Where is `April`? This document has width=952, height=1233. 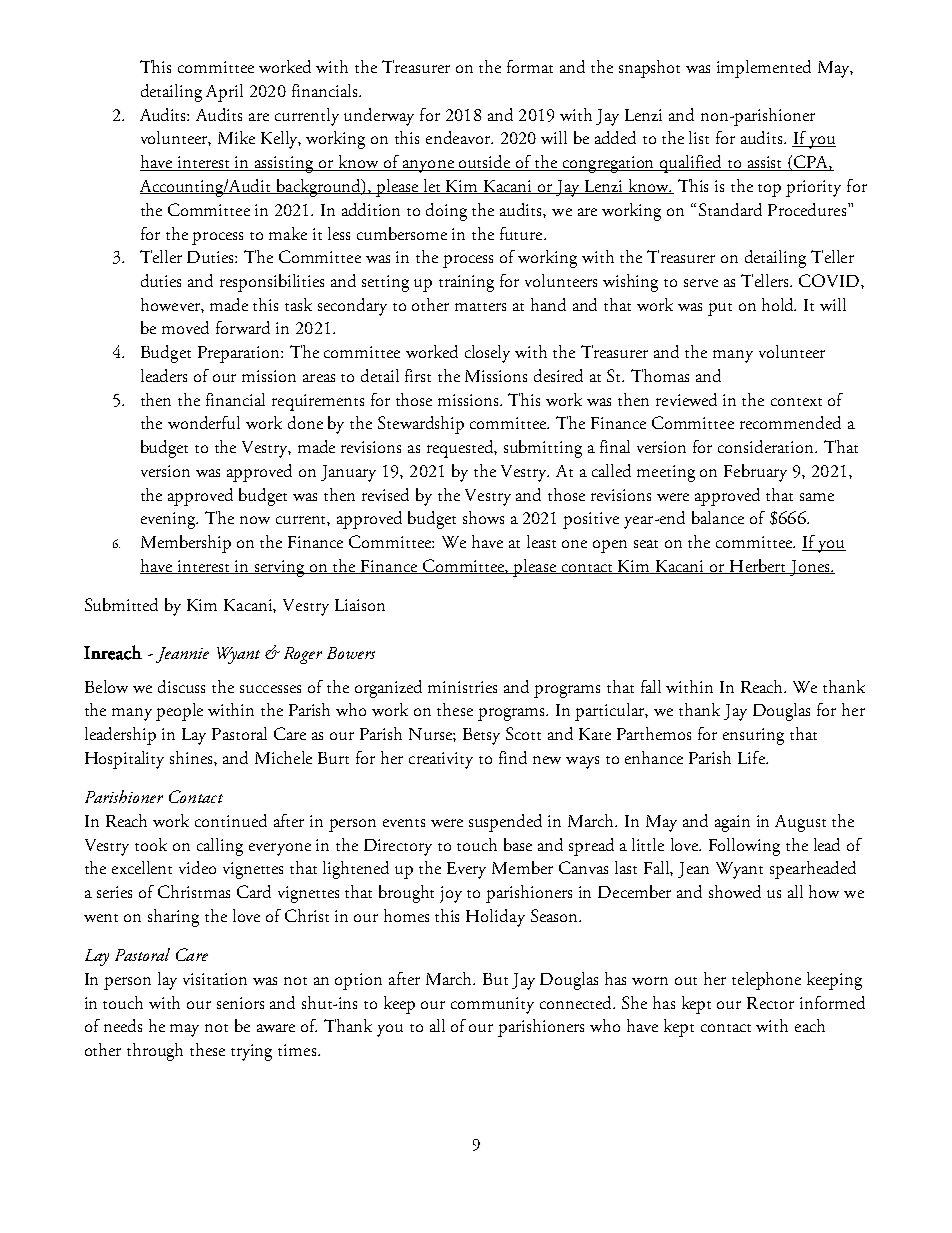 April is located at coordinates (224, 93).
